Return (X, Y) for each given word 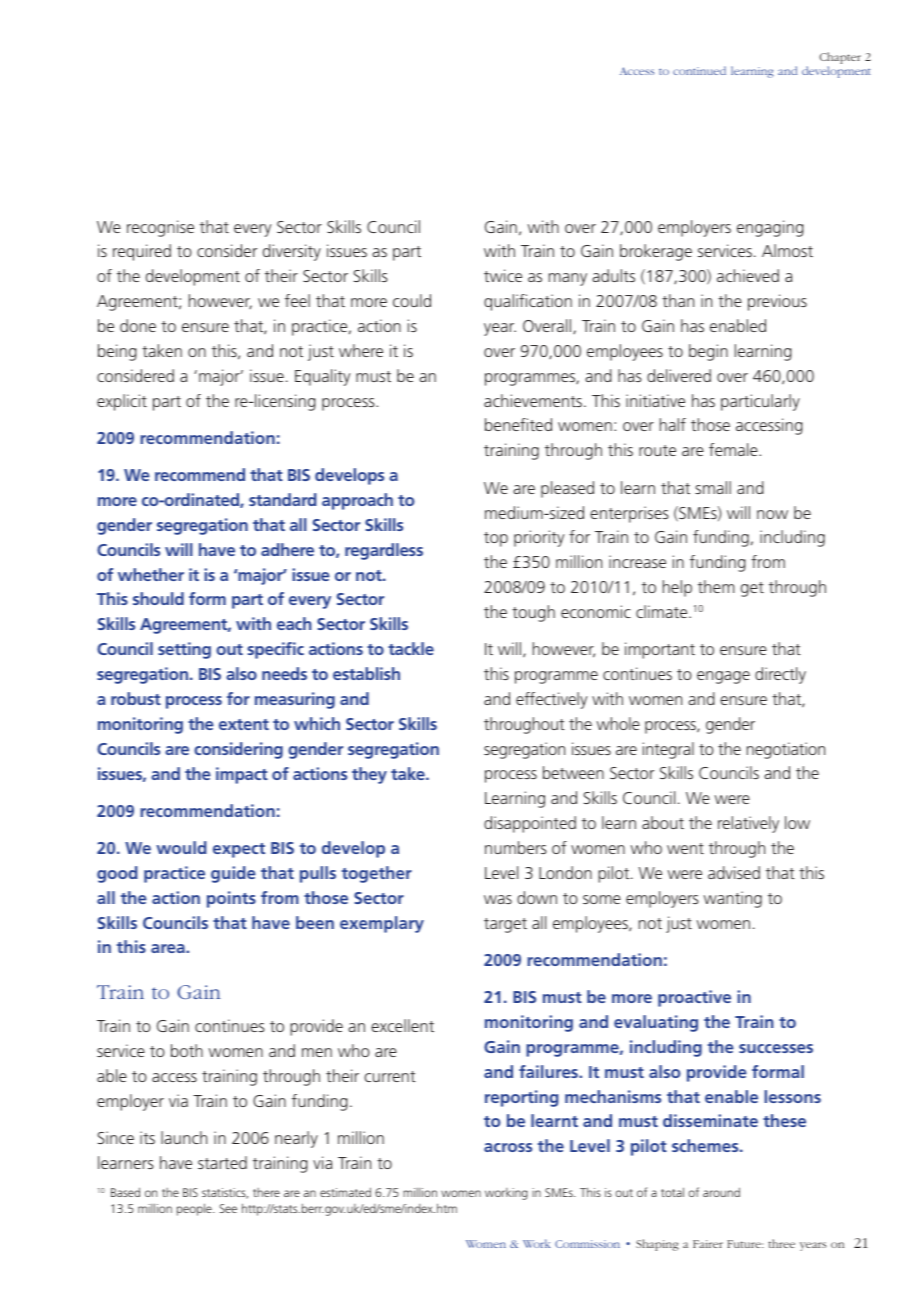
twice (503, 275)
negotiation (786, 750)
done (138, 325)
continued (699, 70)
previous (777, 302)
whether (151, 574)
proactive (694, 998)
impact (242, 775)
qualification (528, 302)
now (772, 514)
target (505, 925)
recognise (160, 228)
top (496, 539)
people (195, 1209)
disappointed (530, 824)
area (169, 948)
